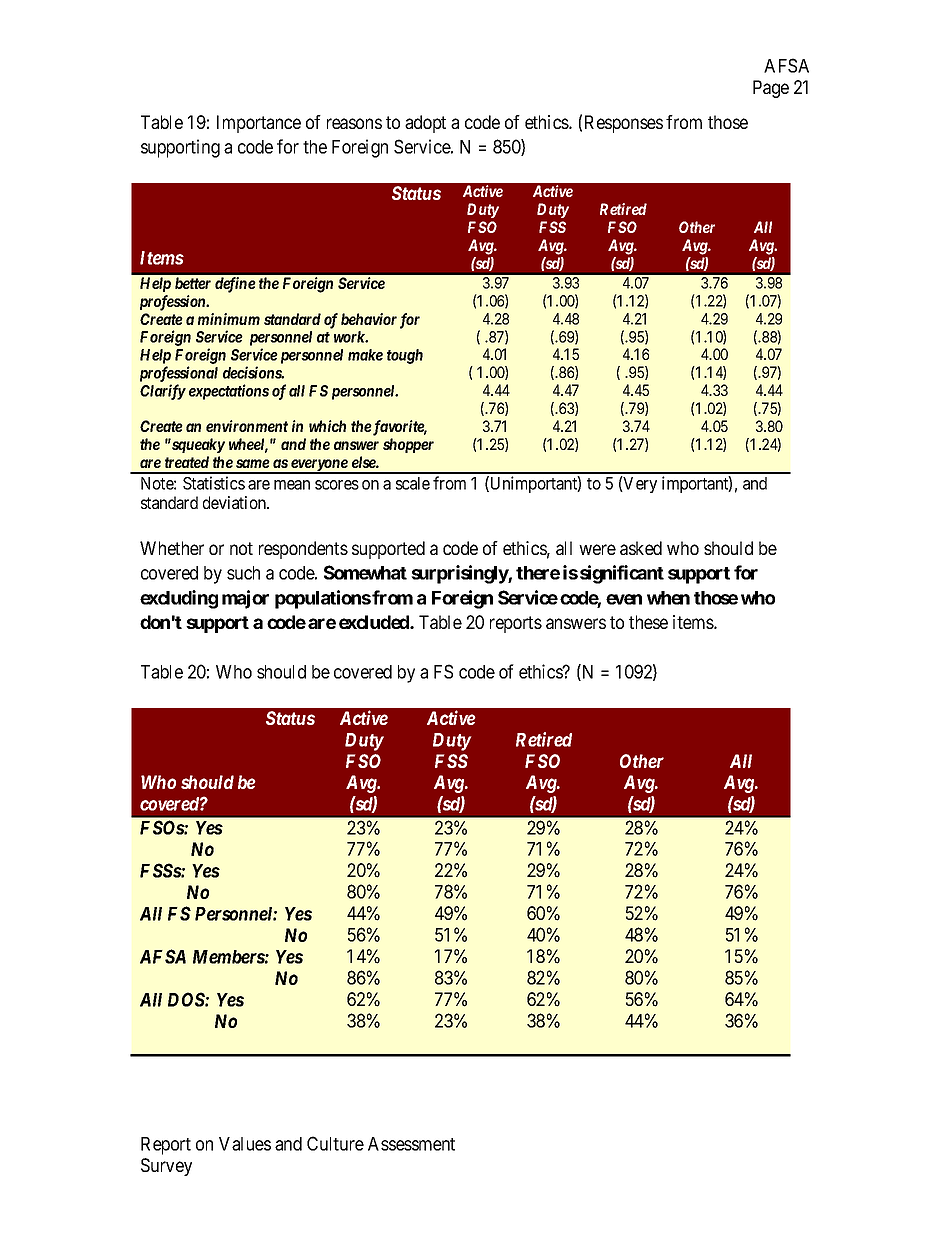  What do you see at coordinates (245, 1144) in the image?
I see `Values` at bounding box center [245, 1144].
